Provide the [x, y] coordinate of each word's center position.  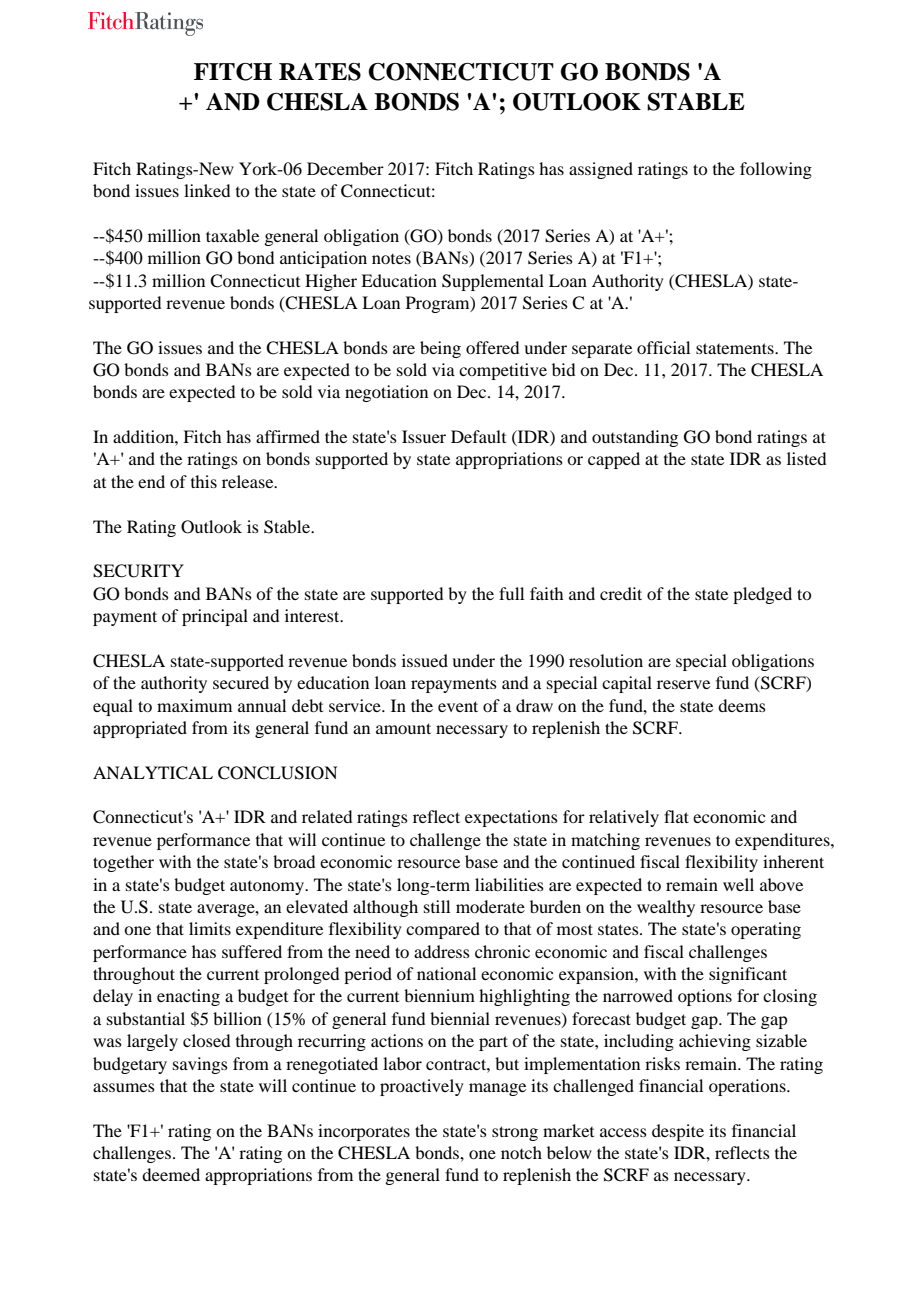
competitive [503, 371]
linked [207, 190]
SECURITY [138, 571]
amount [403, 728]
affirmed [288, 436]
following [776, 170]
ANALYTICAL [153, 773]
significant [748, 975]
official [663, 347]
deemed [171, 1174]
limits [210, 928]
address [442, 951]
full [511, 593]
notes [391, 259]
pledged [762, 595]
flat [676, 816]
